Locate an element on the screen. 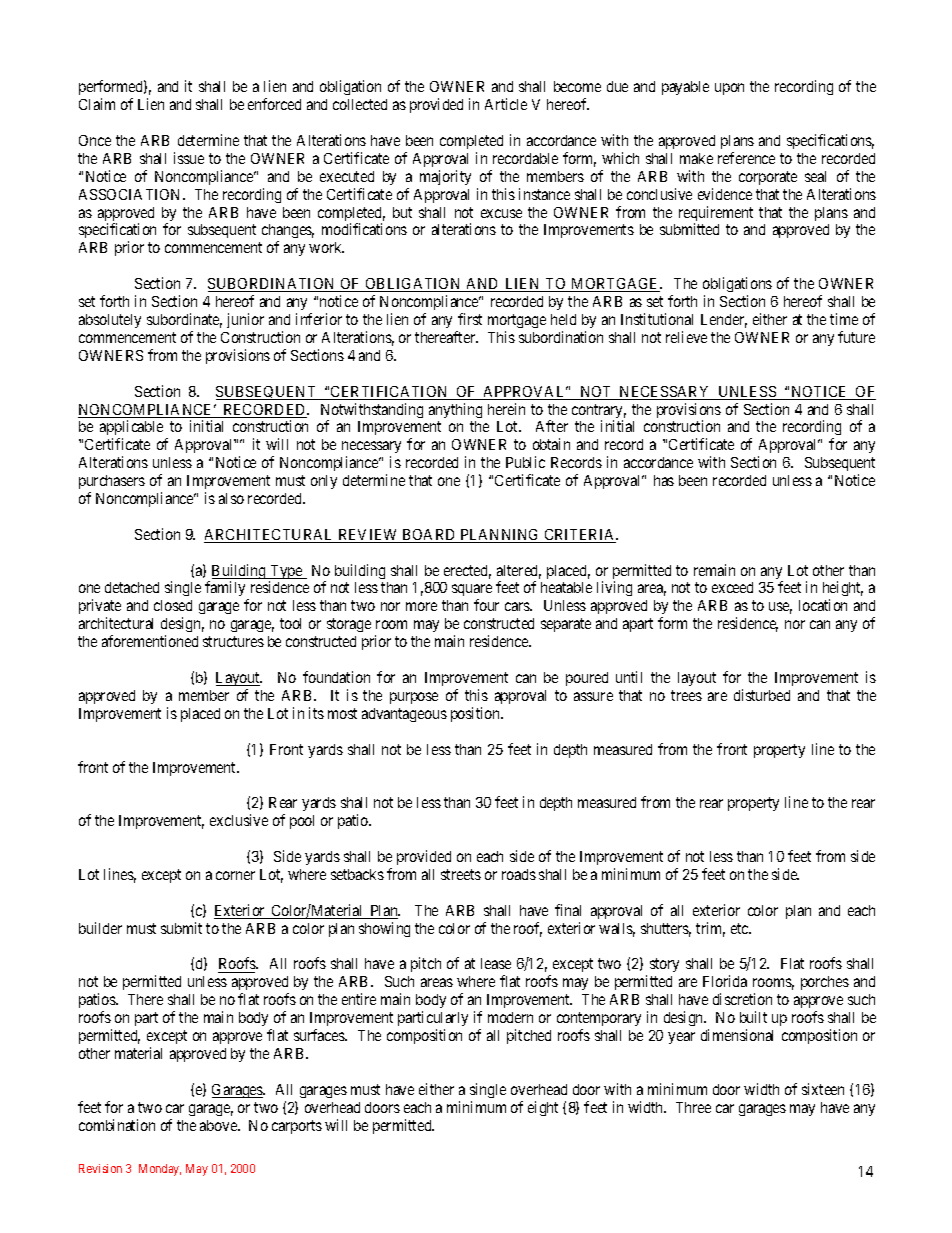 Image resolution: width=952 pixels, height=1233 pixels. modern is located at coordinates (510, 1017).
